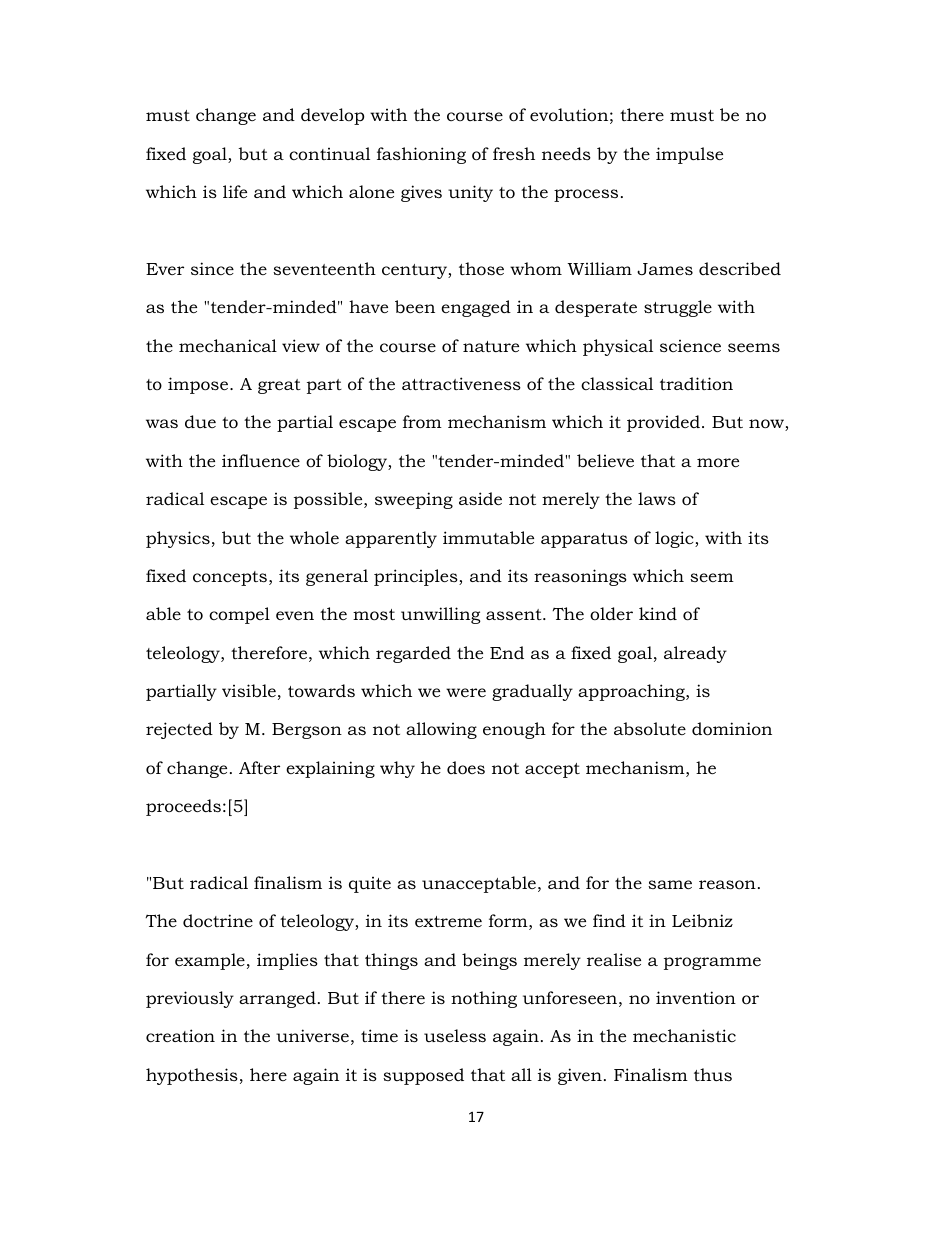  Describe the element at coordinates (689, 155) in the document. I see `impulse` at that location.
